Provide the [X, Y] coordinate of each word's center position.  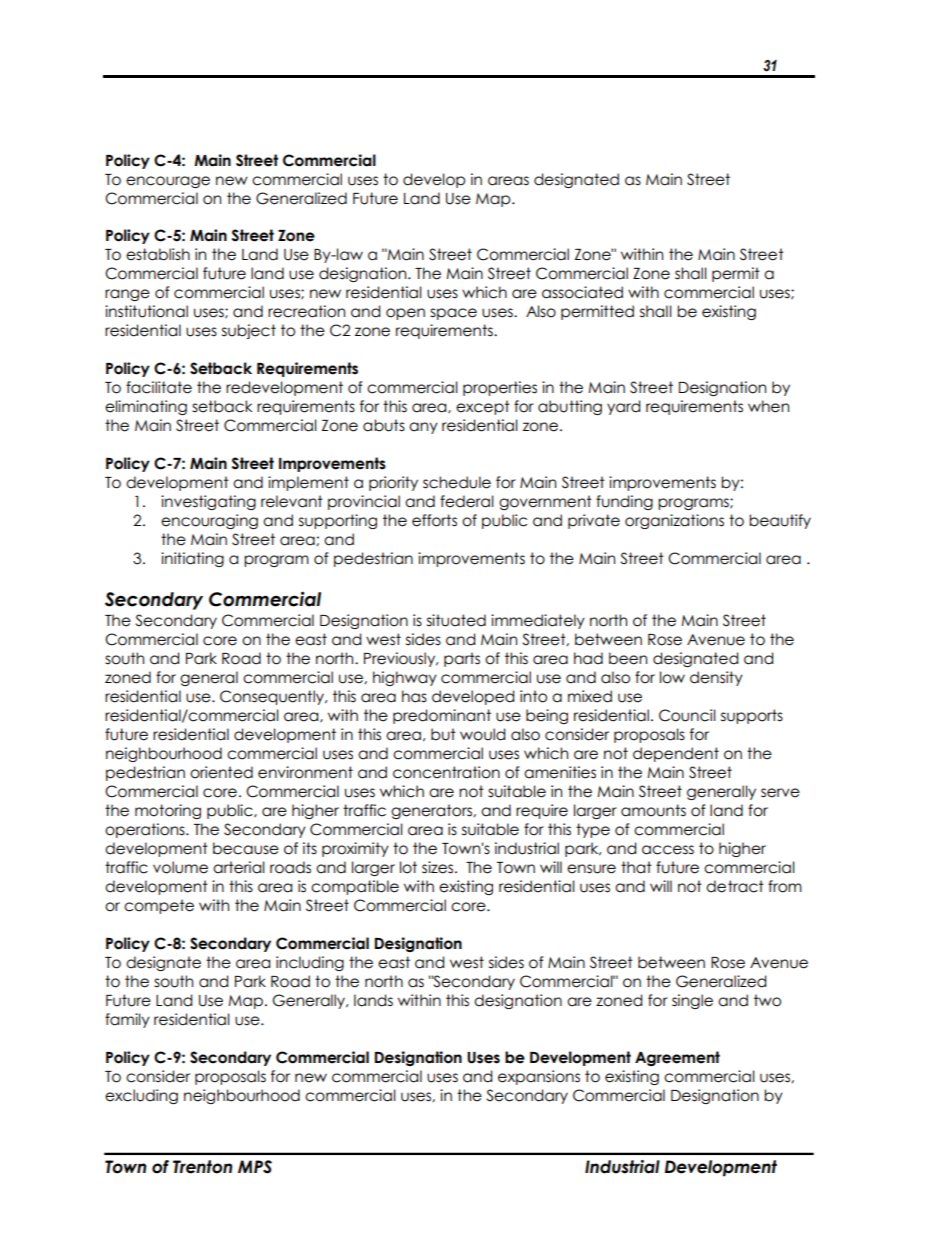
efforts [434, 520]
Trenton [202, 1167]
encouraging [209, 521]
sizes [439, 867]
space [453, 314]
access [668, 850]
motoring [168, 811]
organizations [674, 521]
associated [582, 292]
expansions [539, 1077]
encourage [168, 182]
